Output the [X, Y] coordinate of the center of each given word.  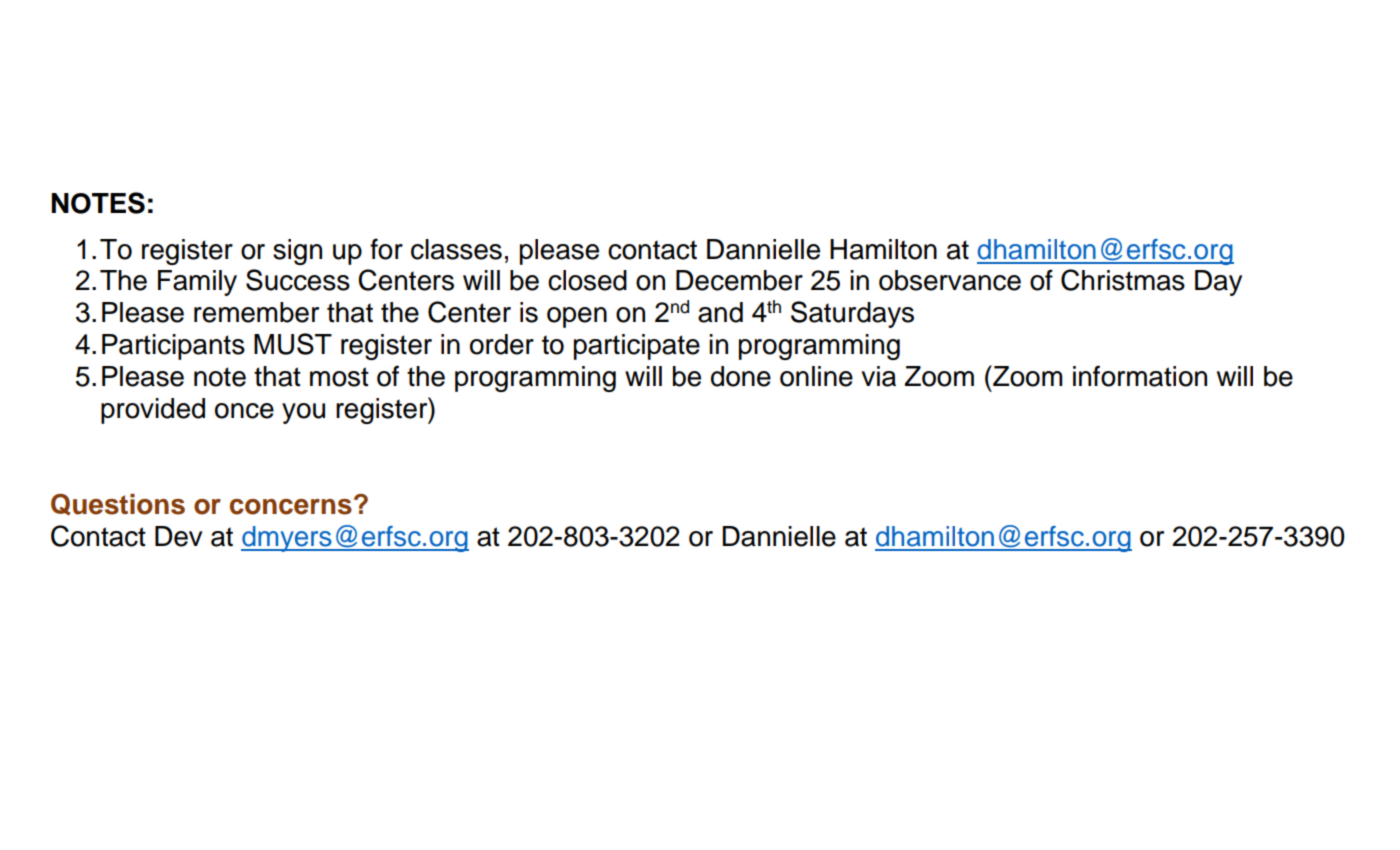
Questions [118, 504]
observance [950, 280]
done [741, 376]
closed [587, 280]
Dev [178, 536]
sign [297, 252]
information [1140, 376]
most [339, 377]
